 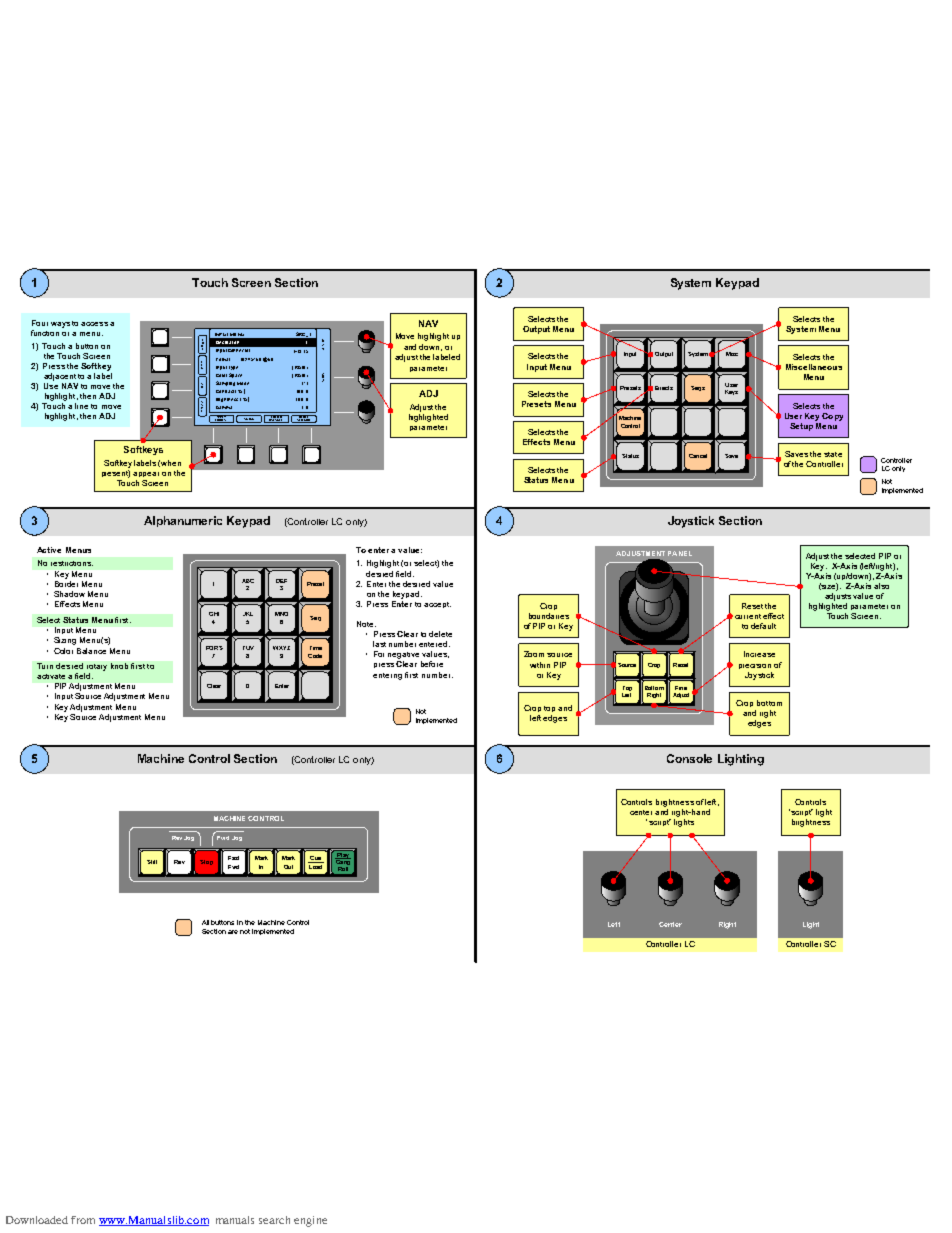 I want to click on access, so click(x=94, y=324).
